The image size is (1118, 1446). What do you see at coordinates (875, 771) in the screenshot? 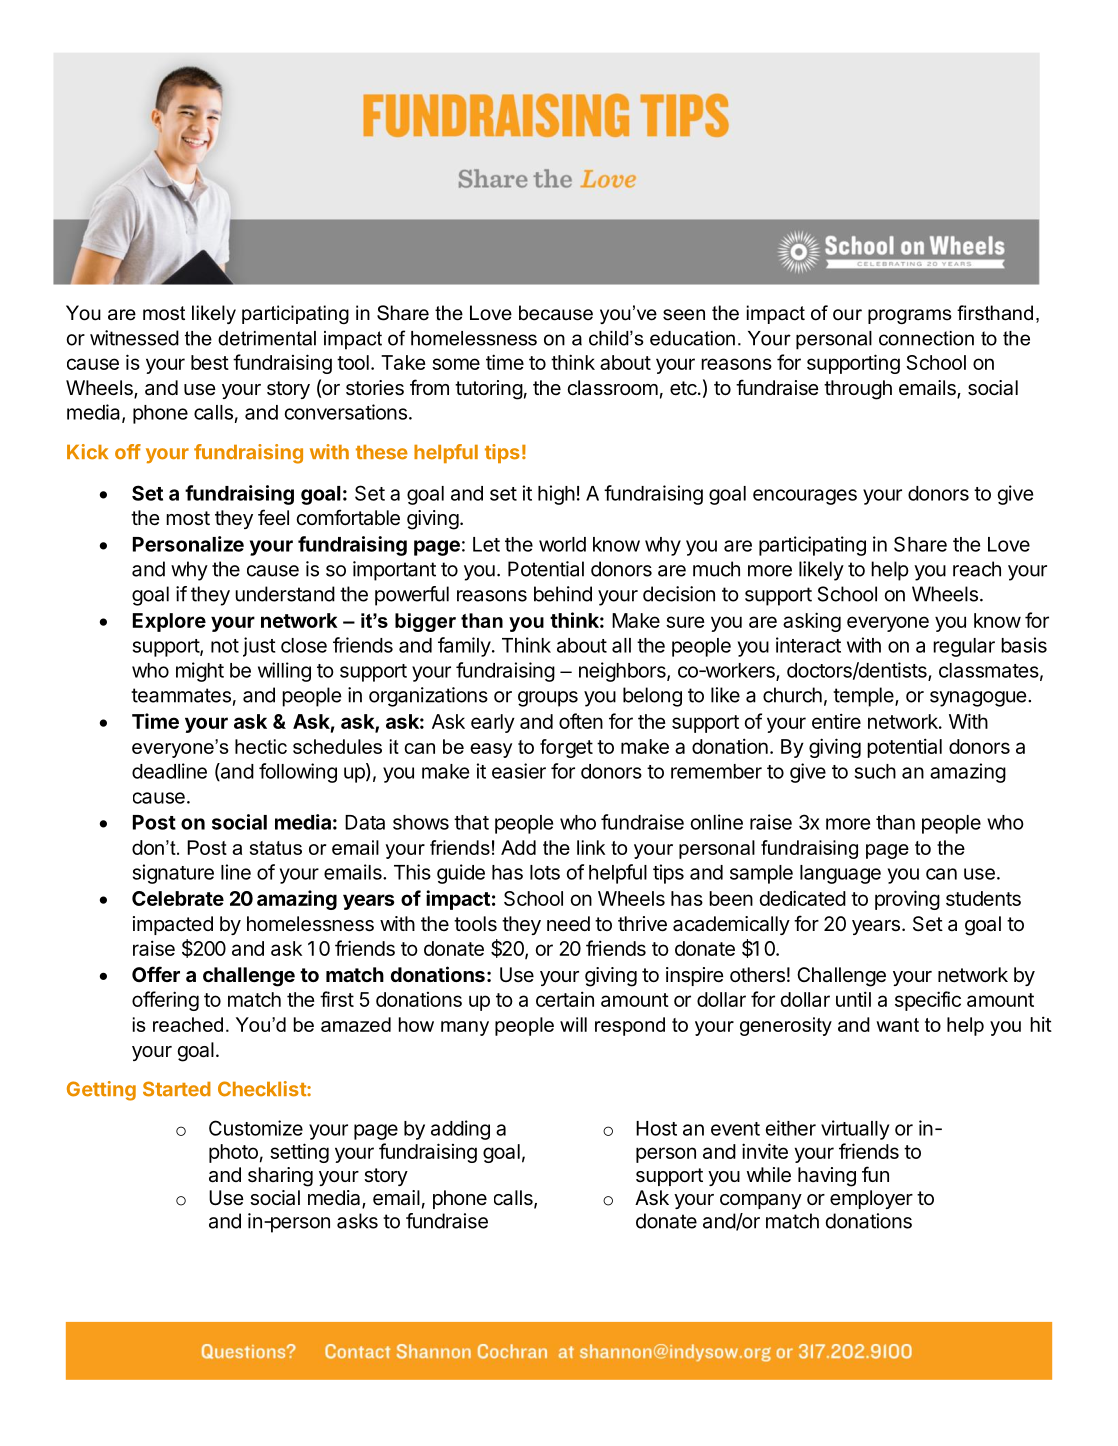
I see `such` at bounding box center [875, 771].
